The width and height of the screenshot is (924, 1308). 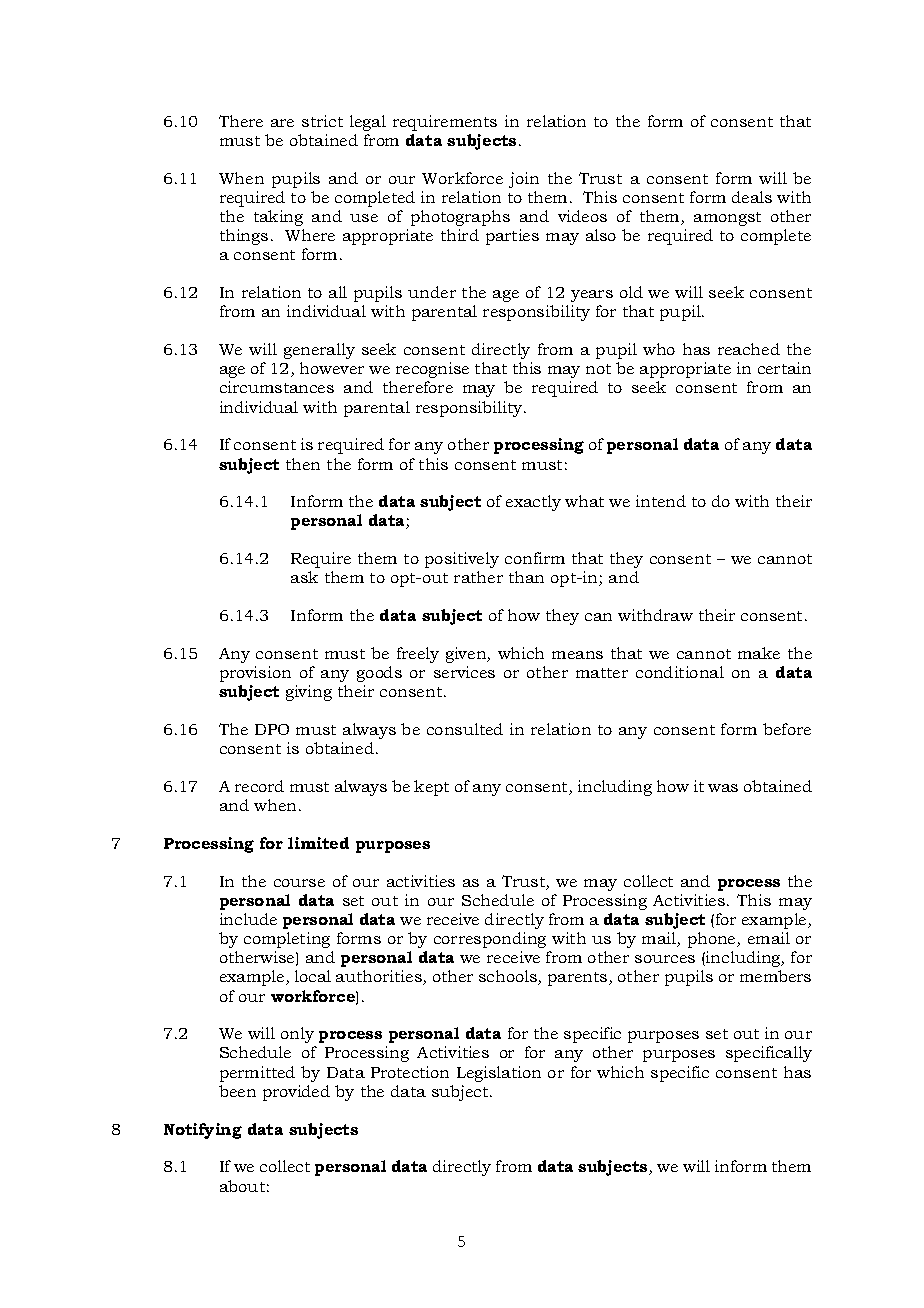 What do you see at coordinates (499, 1074) in the screenshot?
I see `Legislation` at bounding box center [499, 1074].
